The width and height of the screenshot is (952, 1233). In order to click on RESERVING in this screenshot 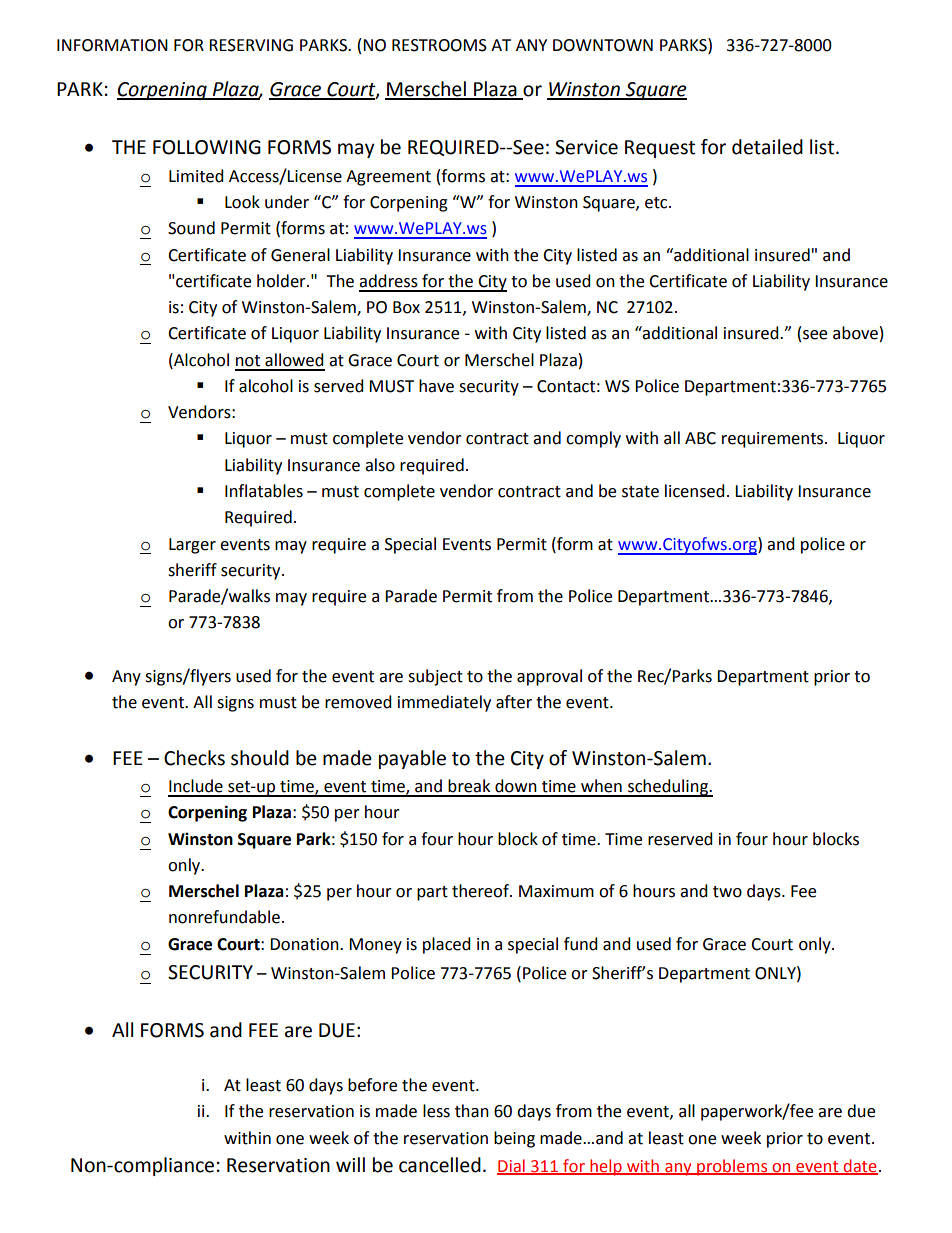, I will do `click(251, 45)`.
